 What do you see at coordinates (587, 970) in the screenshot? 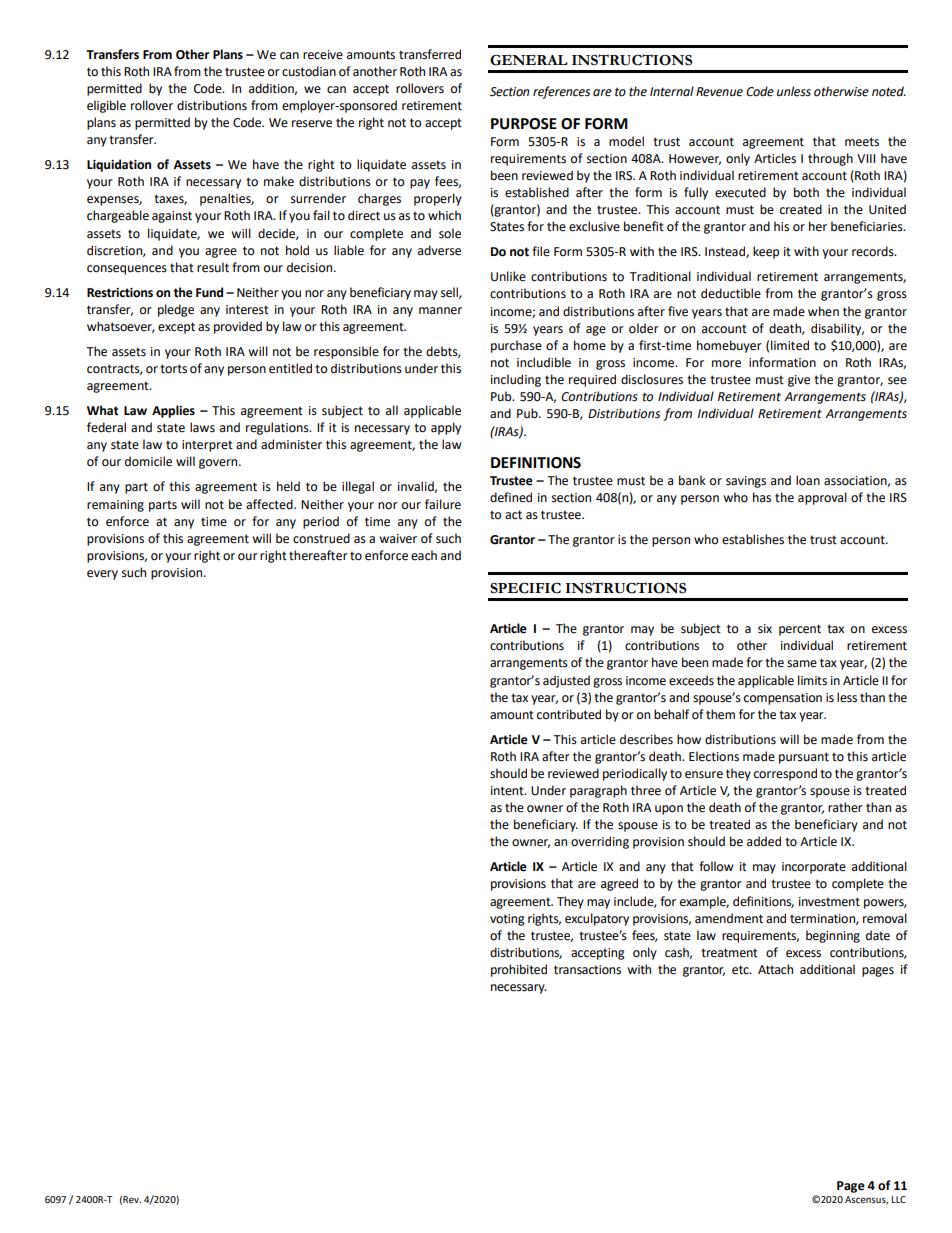
I see `transactions` at bounding box center [587, 970].
